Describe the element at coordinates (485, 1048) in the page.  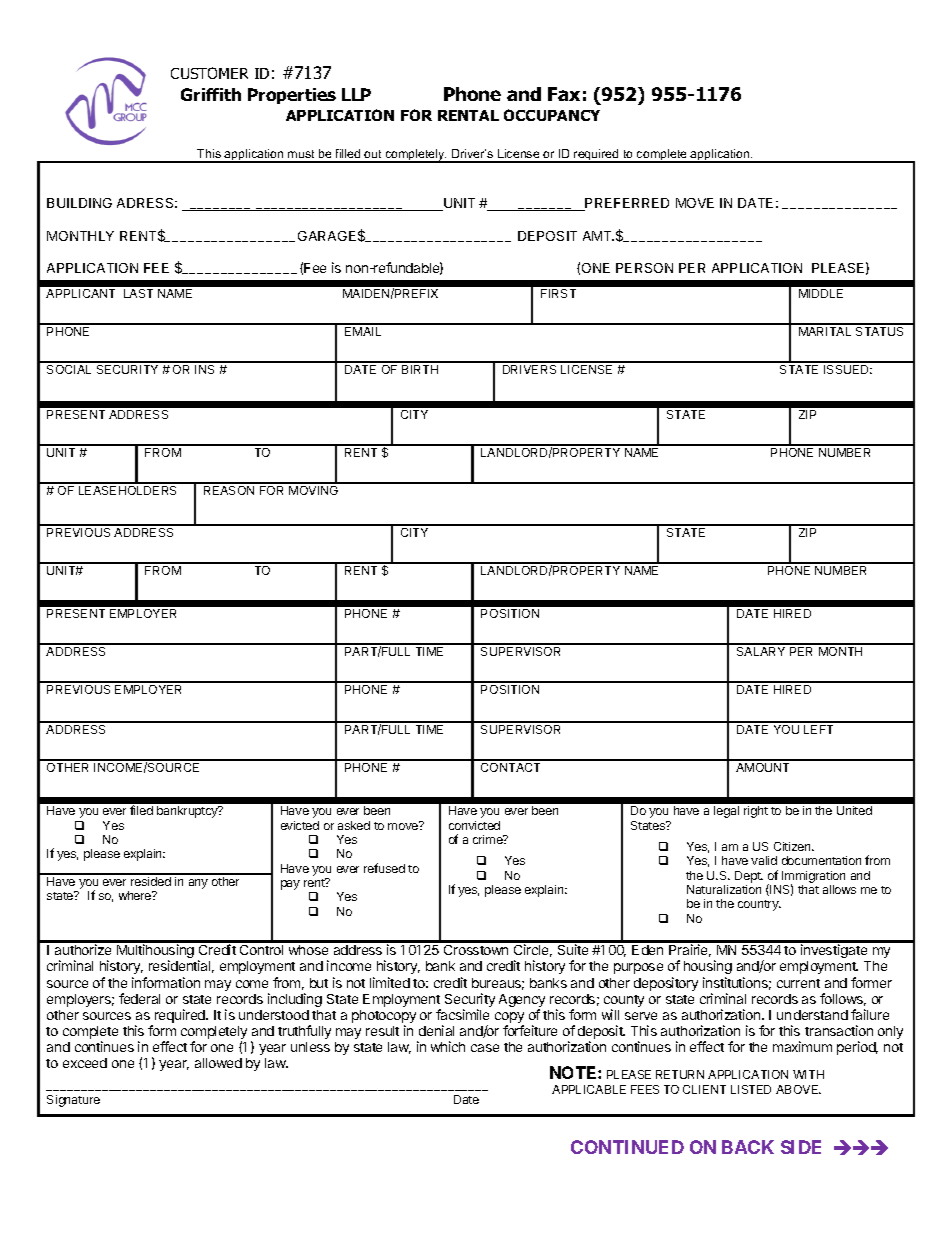
I see `case` at that location.
